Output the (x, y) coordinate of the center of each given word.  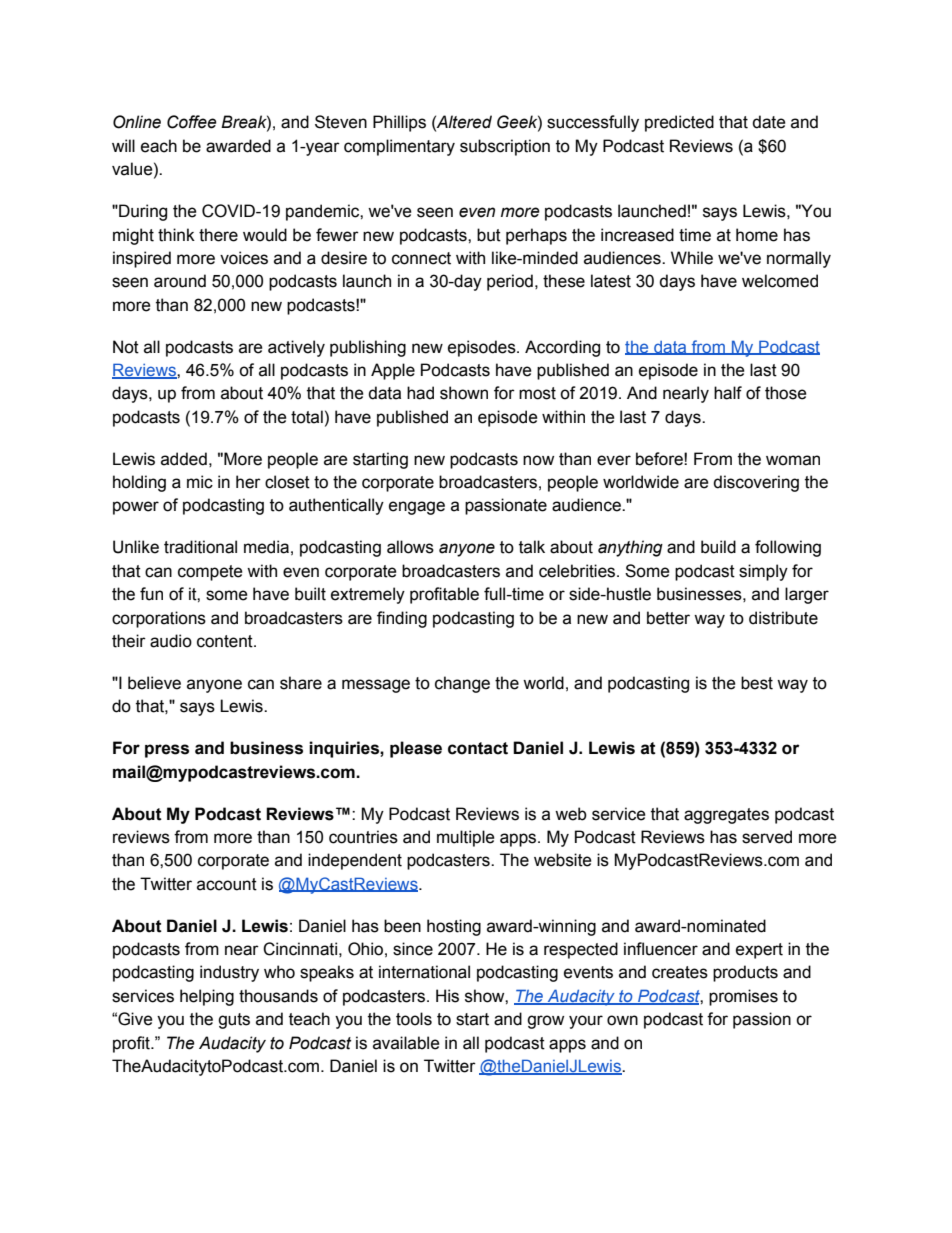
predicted (679, 123)
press (167, 751)
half (728, 393)
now (538, 460)
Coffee (192, 122)
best (757, 683)
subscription (505, 147)
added (184, 459)
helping (207, 997)
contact (478, 748)
